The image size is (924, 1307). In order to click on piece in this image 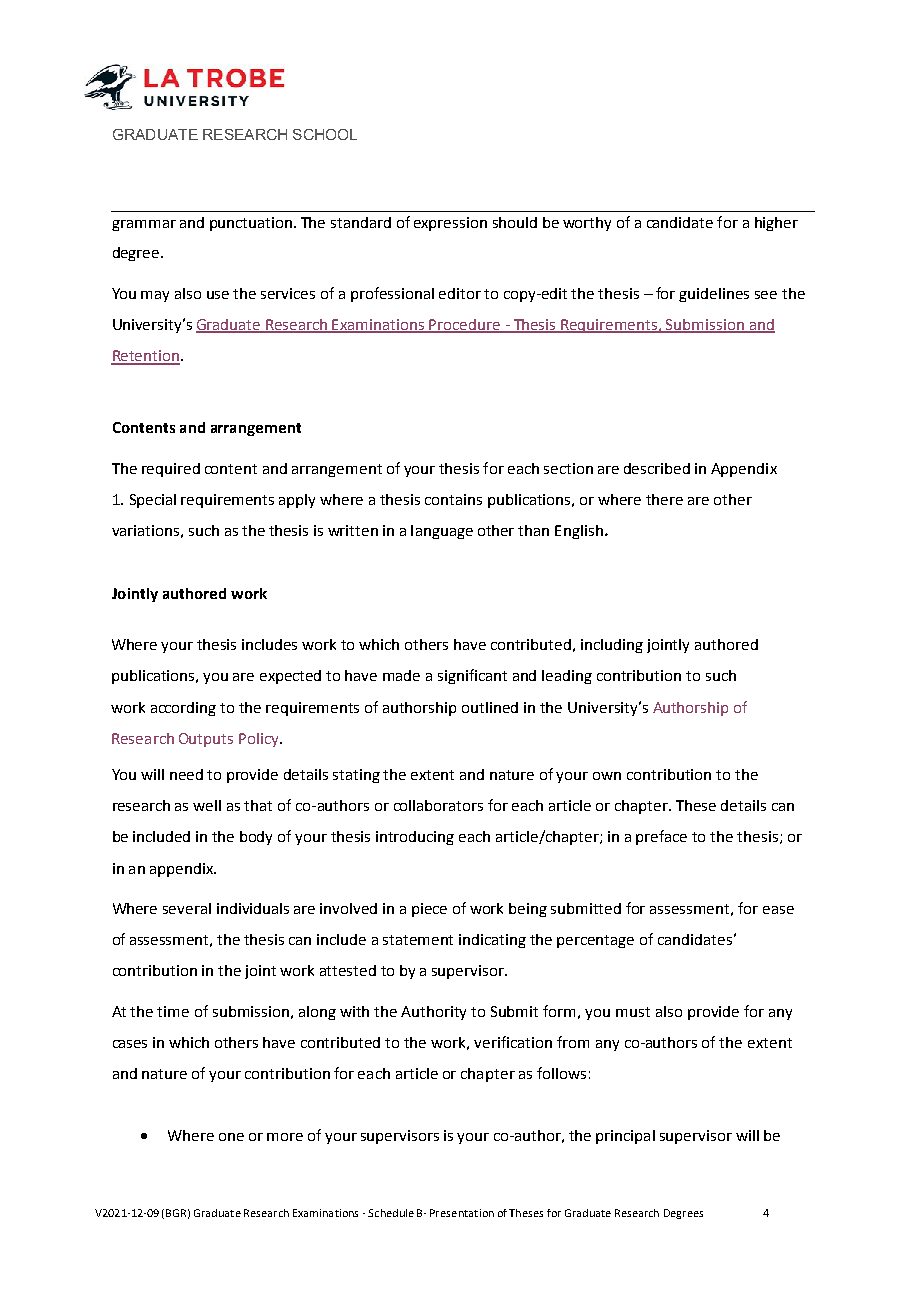, I will do `click(429, 910)`.
